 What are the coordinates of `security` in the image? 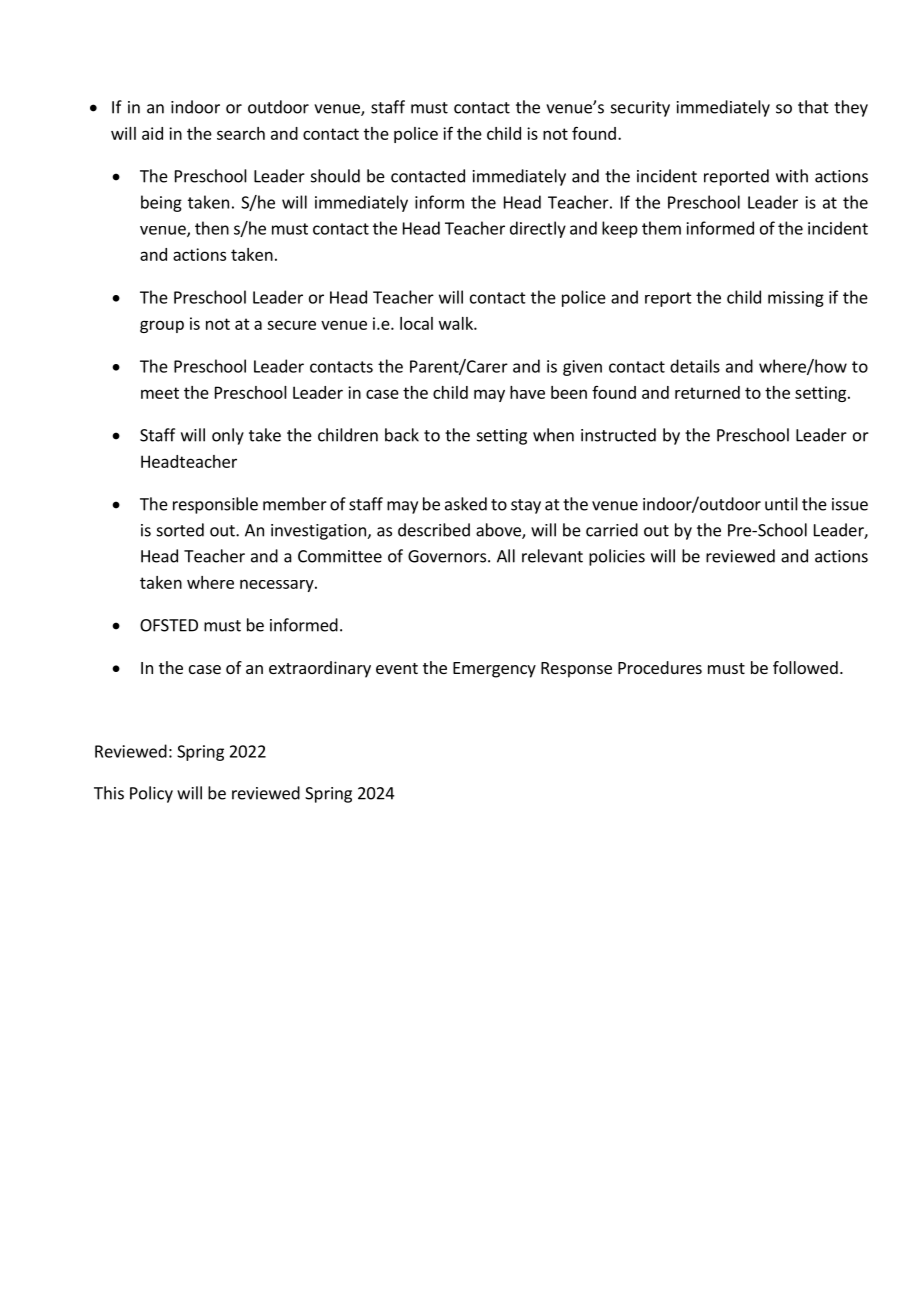 It's located at (640, 109).
